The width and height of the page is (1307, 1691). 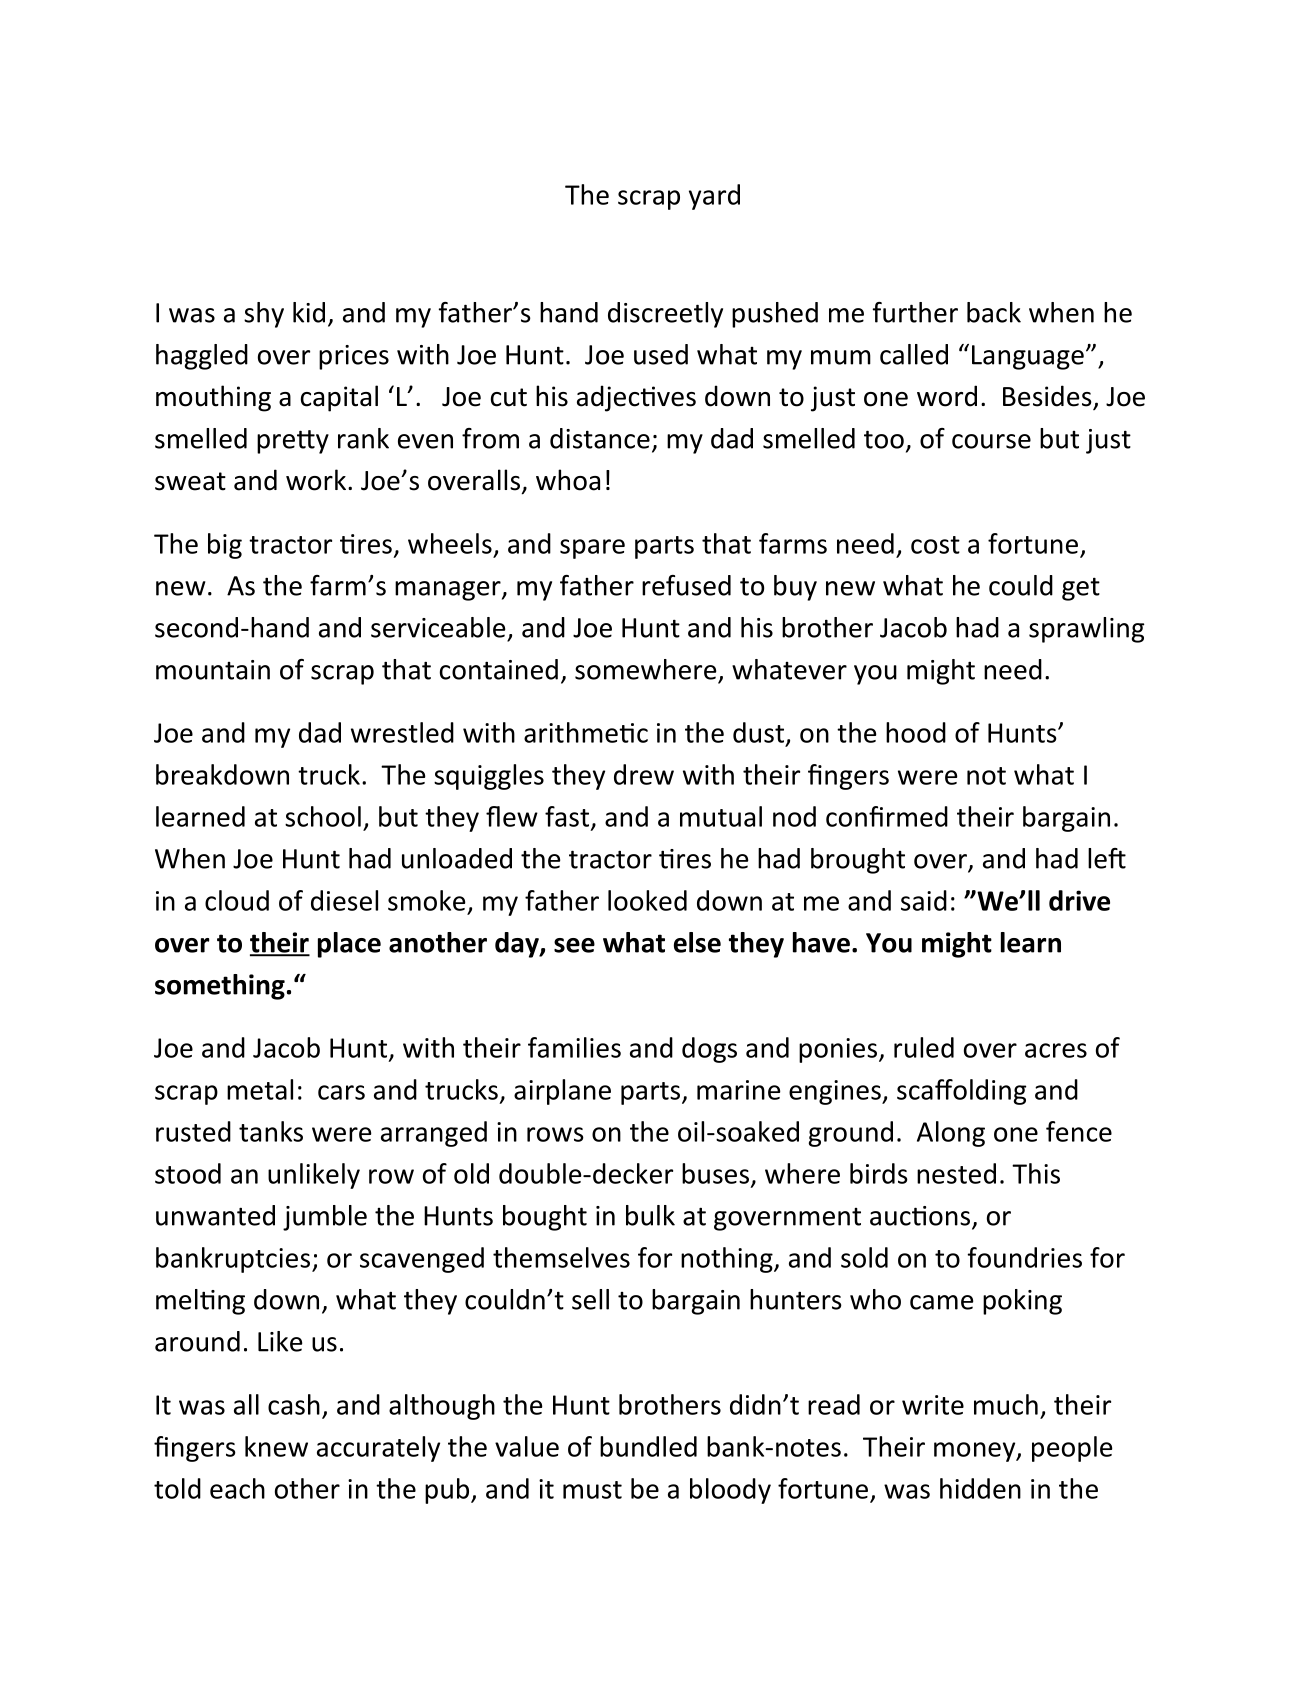 What do you see at coordinates (592, 549) in the page?
I see `spare` at bounding box center [592, 549].
